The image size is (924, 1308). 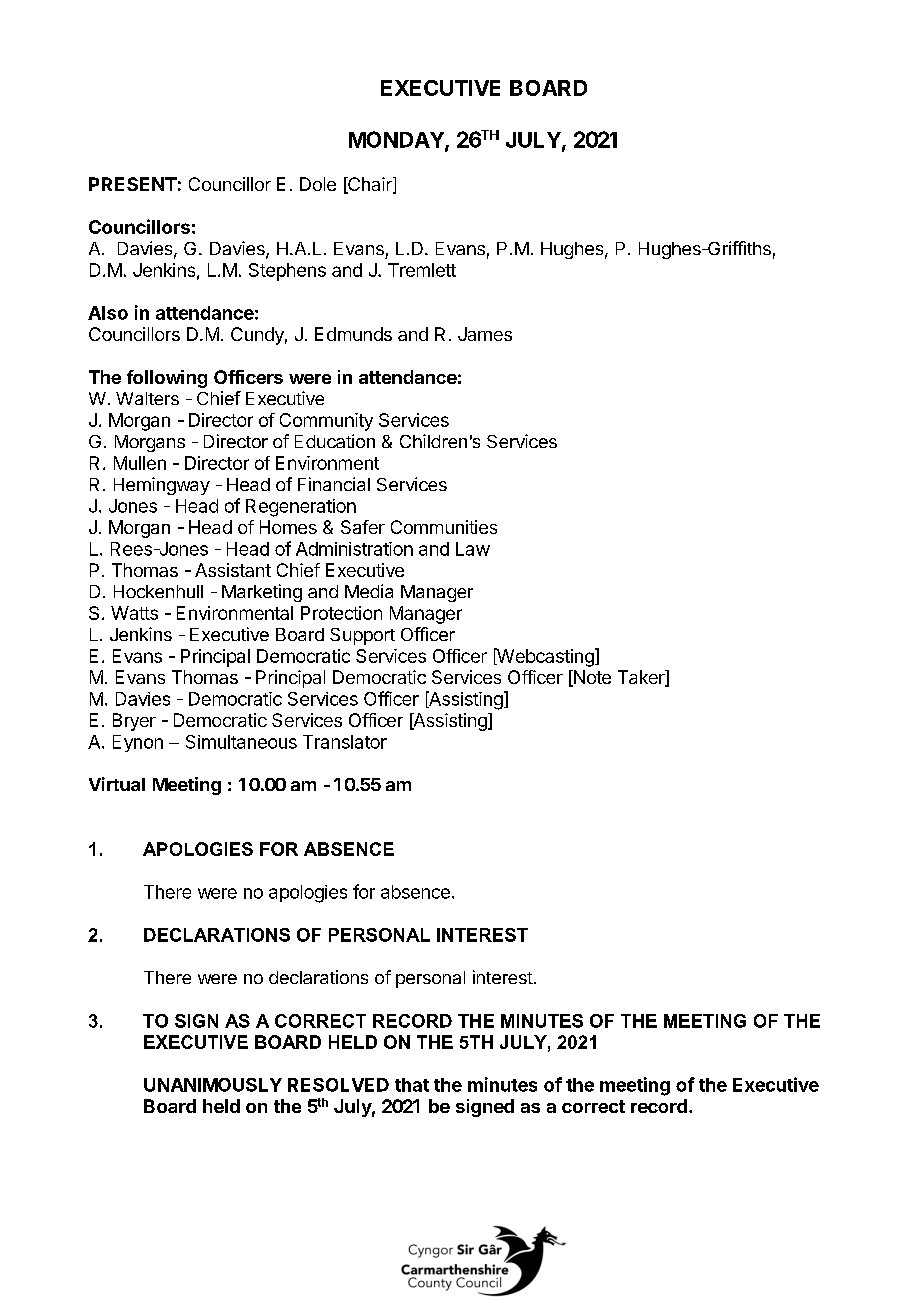 I want to click on Communities, so click(x=444, y=527).
